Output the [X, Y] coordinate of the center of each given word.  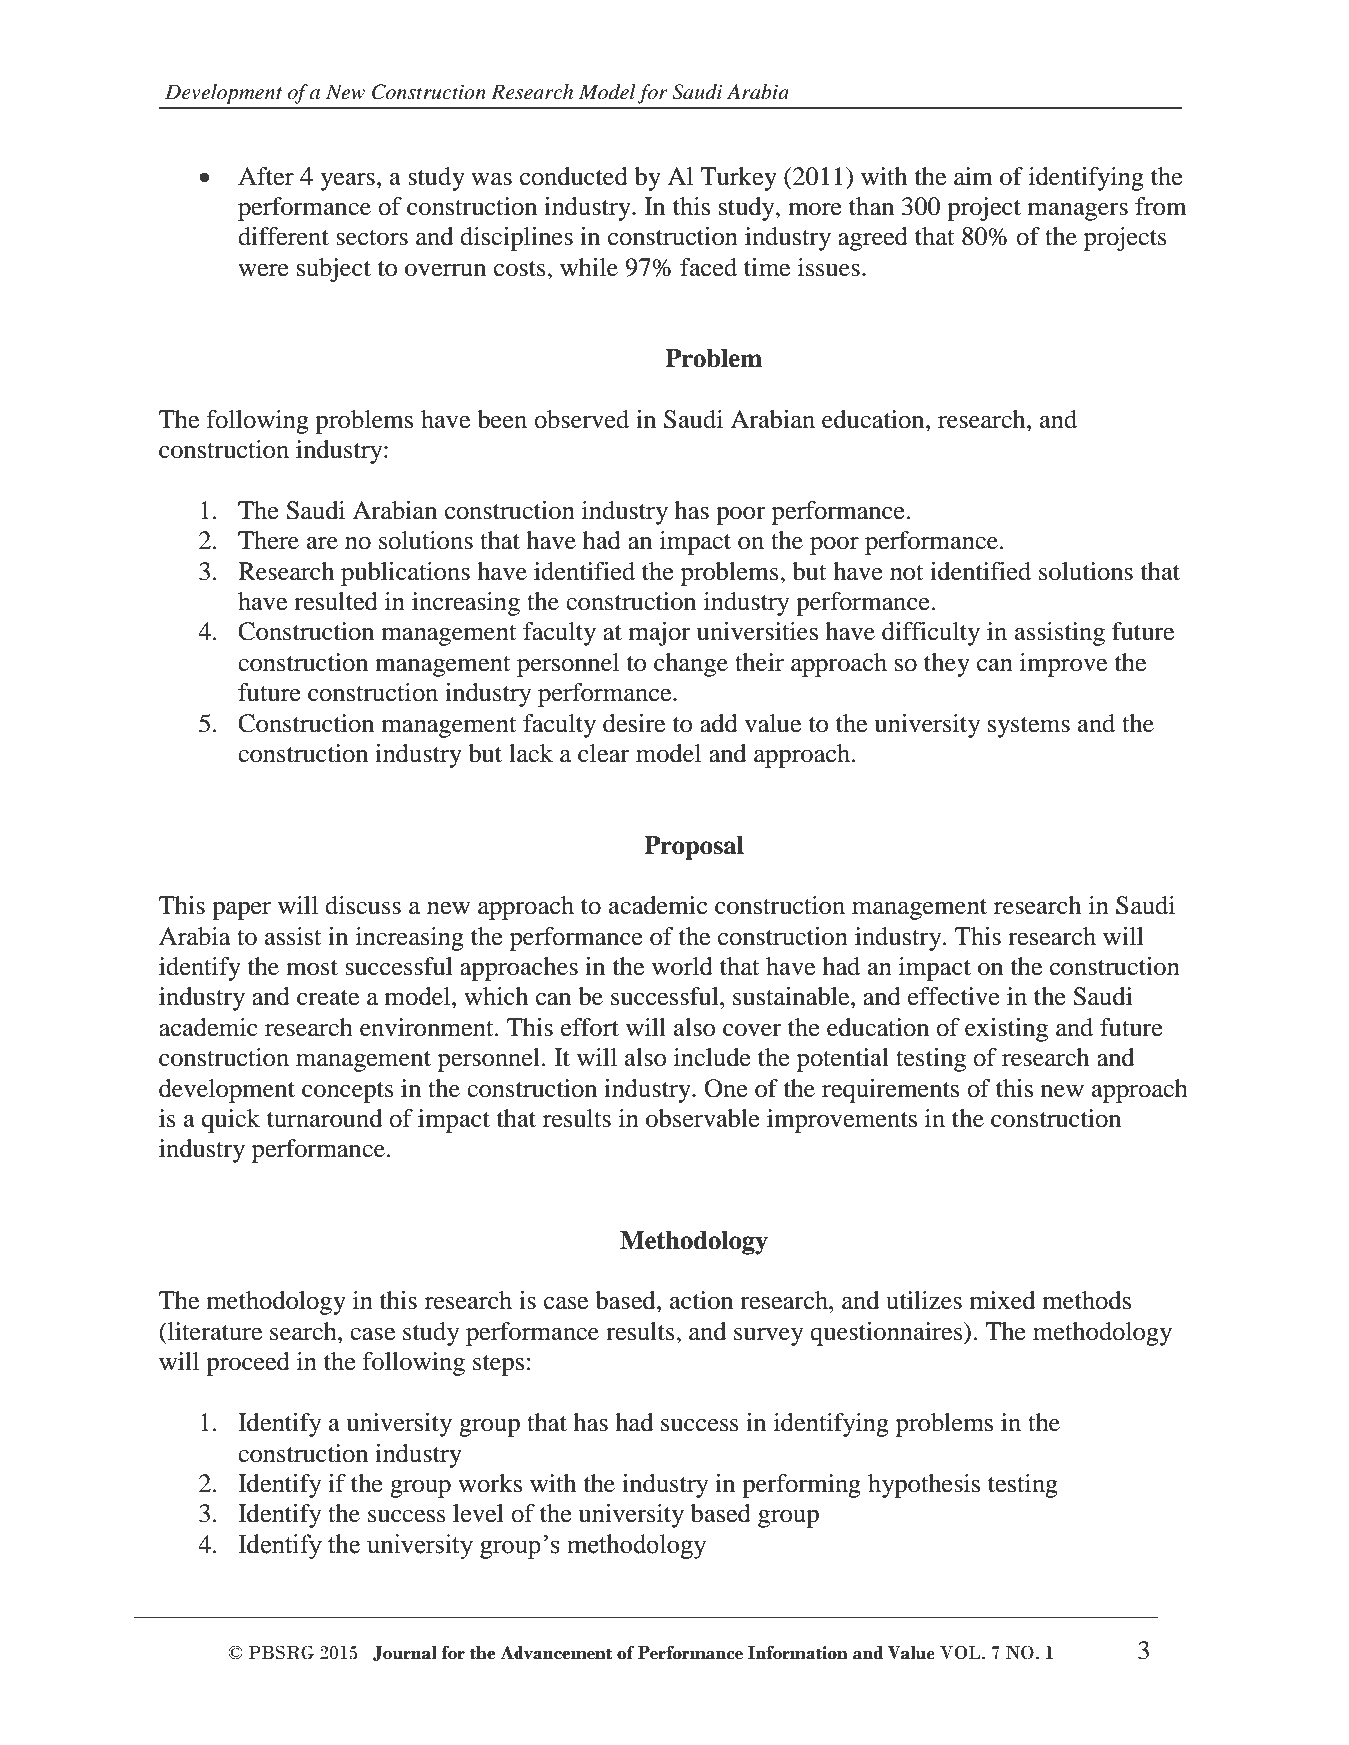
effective [954, 996]
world [682, 966]
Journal [404, 1653]
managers [1078, 212]
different [283, 236]
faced [708, 267]
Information [798, 1652]
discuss [363, 905]
